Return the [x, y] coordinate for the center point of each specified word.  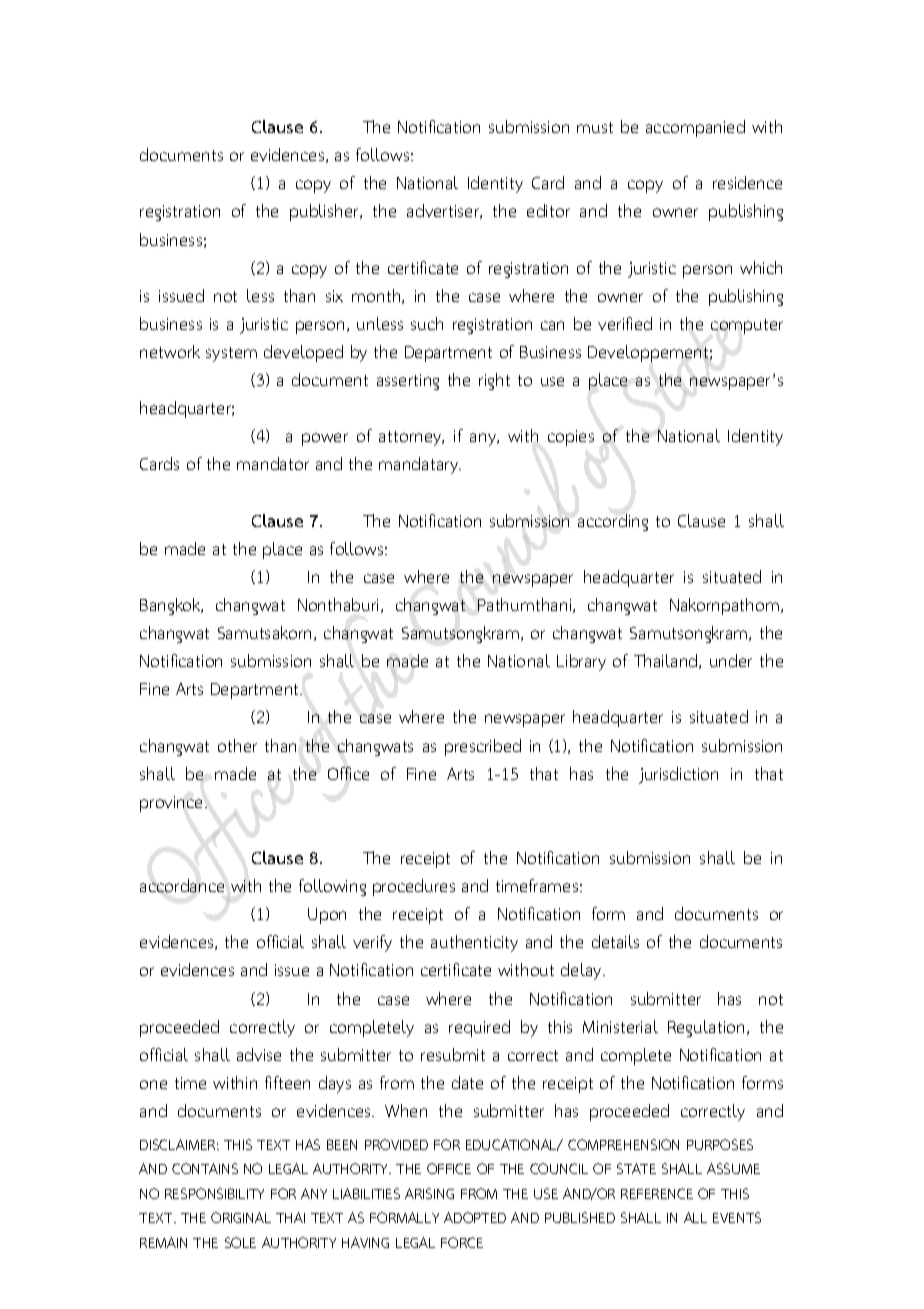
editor [548, 210]
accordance [182, 885]
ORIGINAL [241, 1217]
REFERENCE [657, 1193]
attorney [411, 438]
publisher [325, 212]
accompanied [695, 128]
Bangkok [171, 606]
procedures [414, 887]
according [613, 522]
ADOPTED [475, 1217]
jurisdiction [678, 775]
